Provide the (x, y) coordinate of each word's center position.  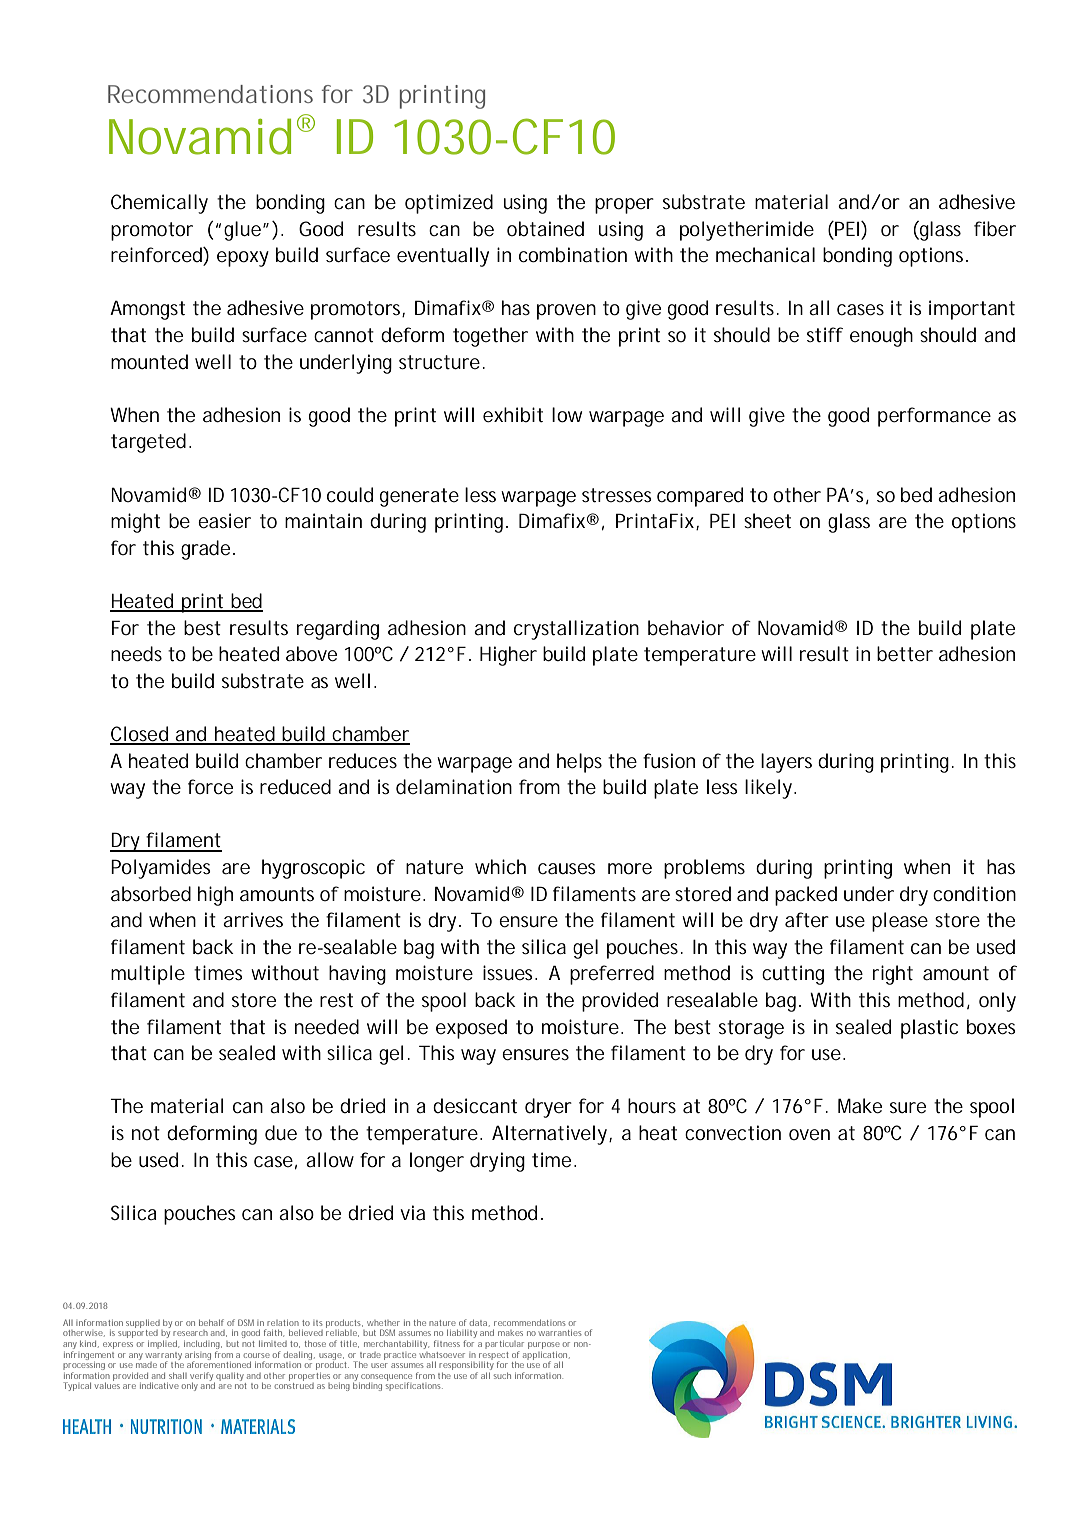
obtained (545, 228)
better (905, 654)
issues (510, 972)
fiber (995, 229)
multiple (148, 975)
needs (136, 654)
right (893, 975)
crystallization (576, 630)
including (203, 1344)
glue (244, 231)
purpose (544, 1345)
